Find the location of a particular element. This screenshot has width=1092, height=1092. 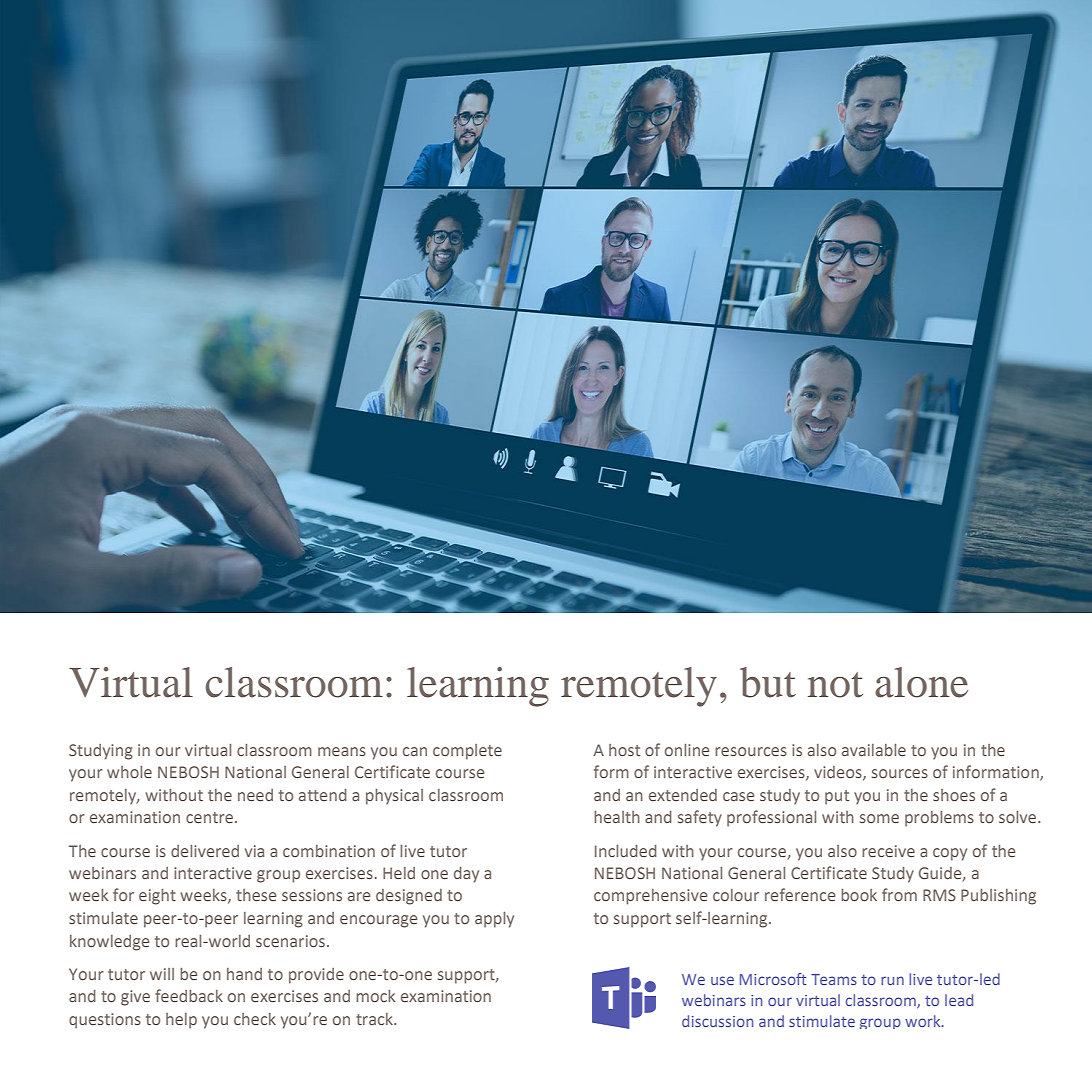

but is located at coordinates (768, 682).
